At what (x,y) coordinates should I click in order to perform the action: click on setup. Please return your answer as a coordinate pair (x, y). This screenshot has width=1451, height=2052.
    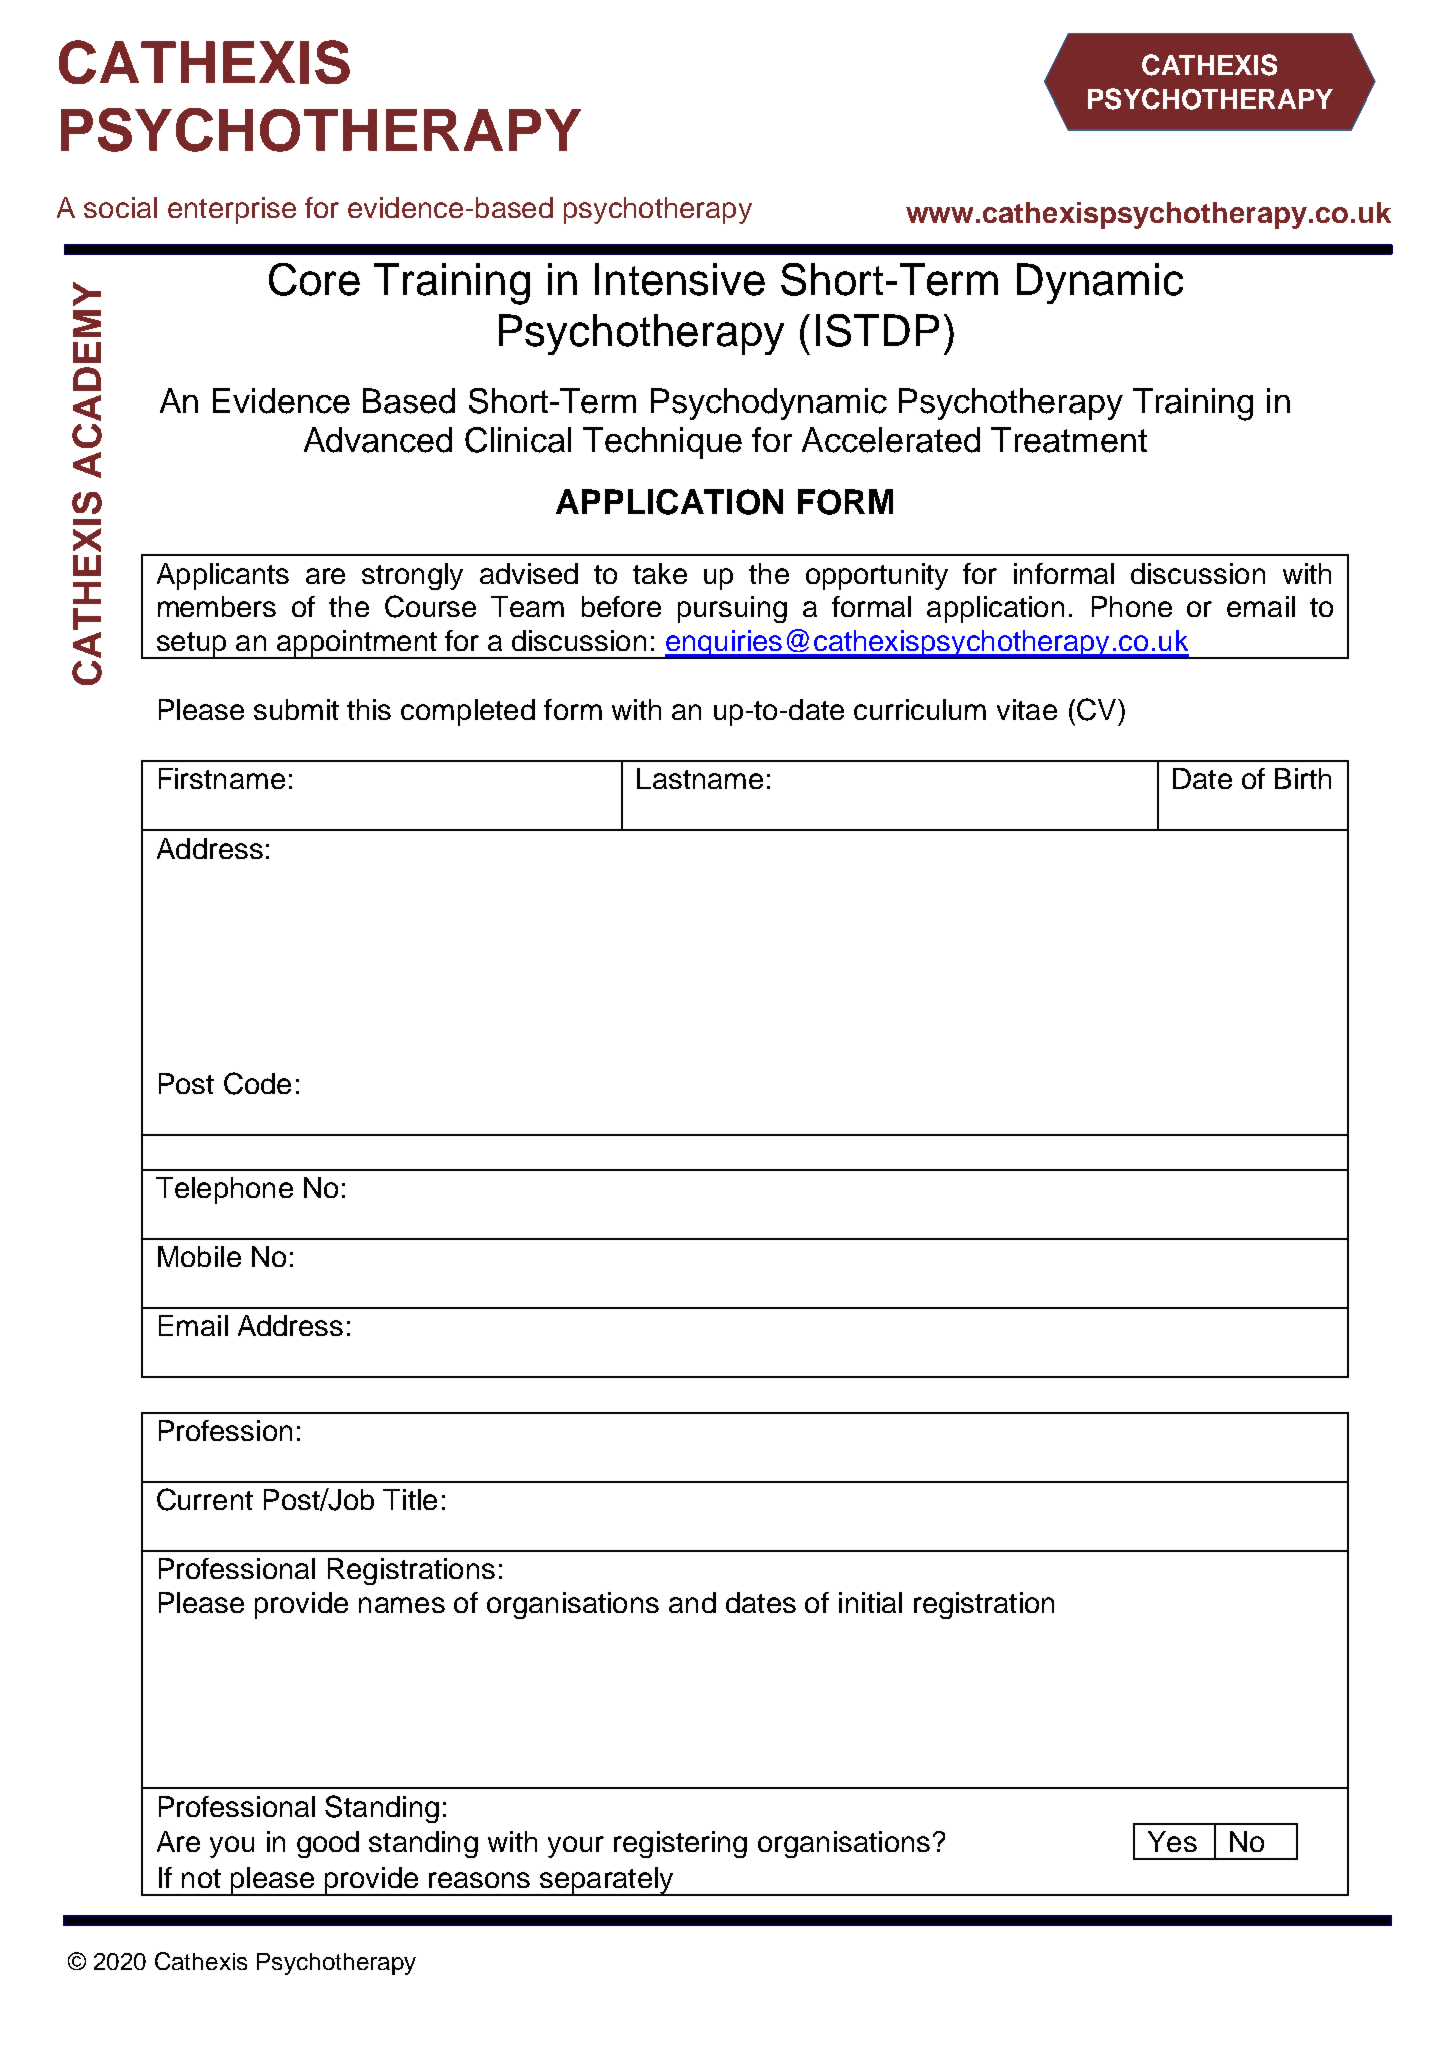
    Looking at the image, I should click on (191, 645).
